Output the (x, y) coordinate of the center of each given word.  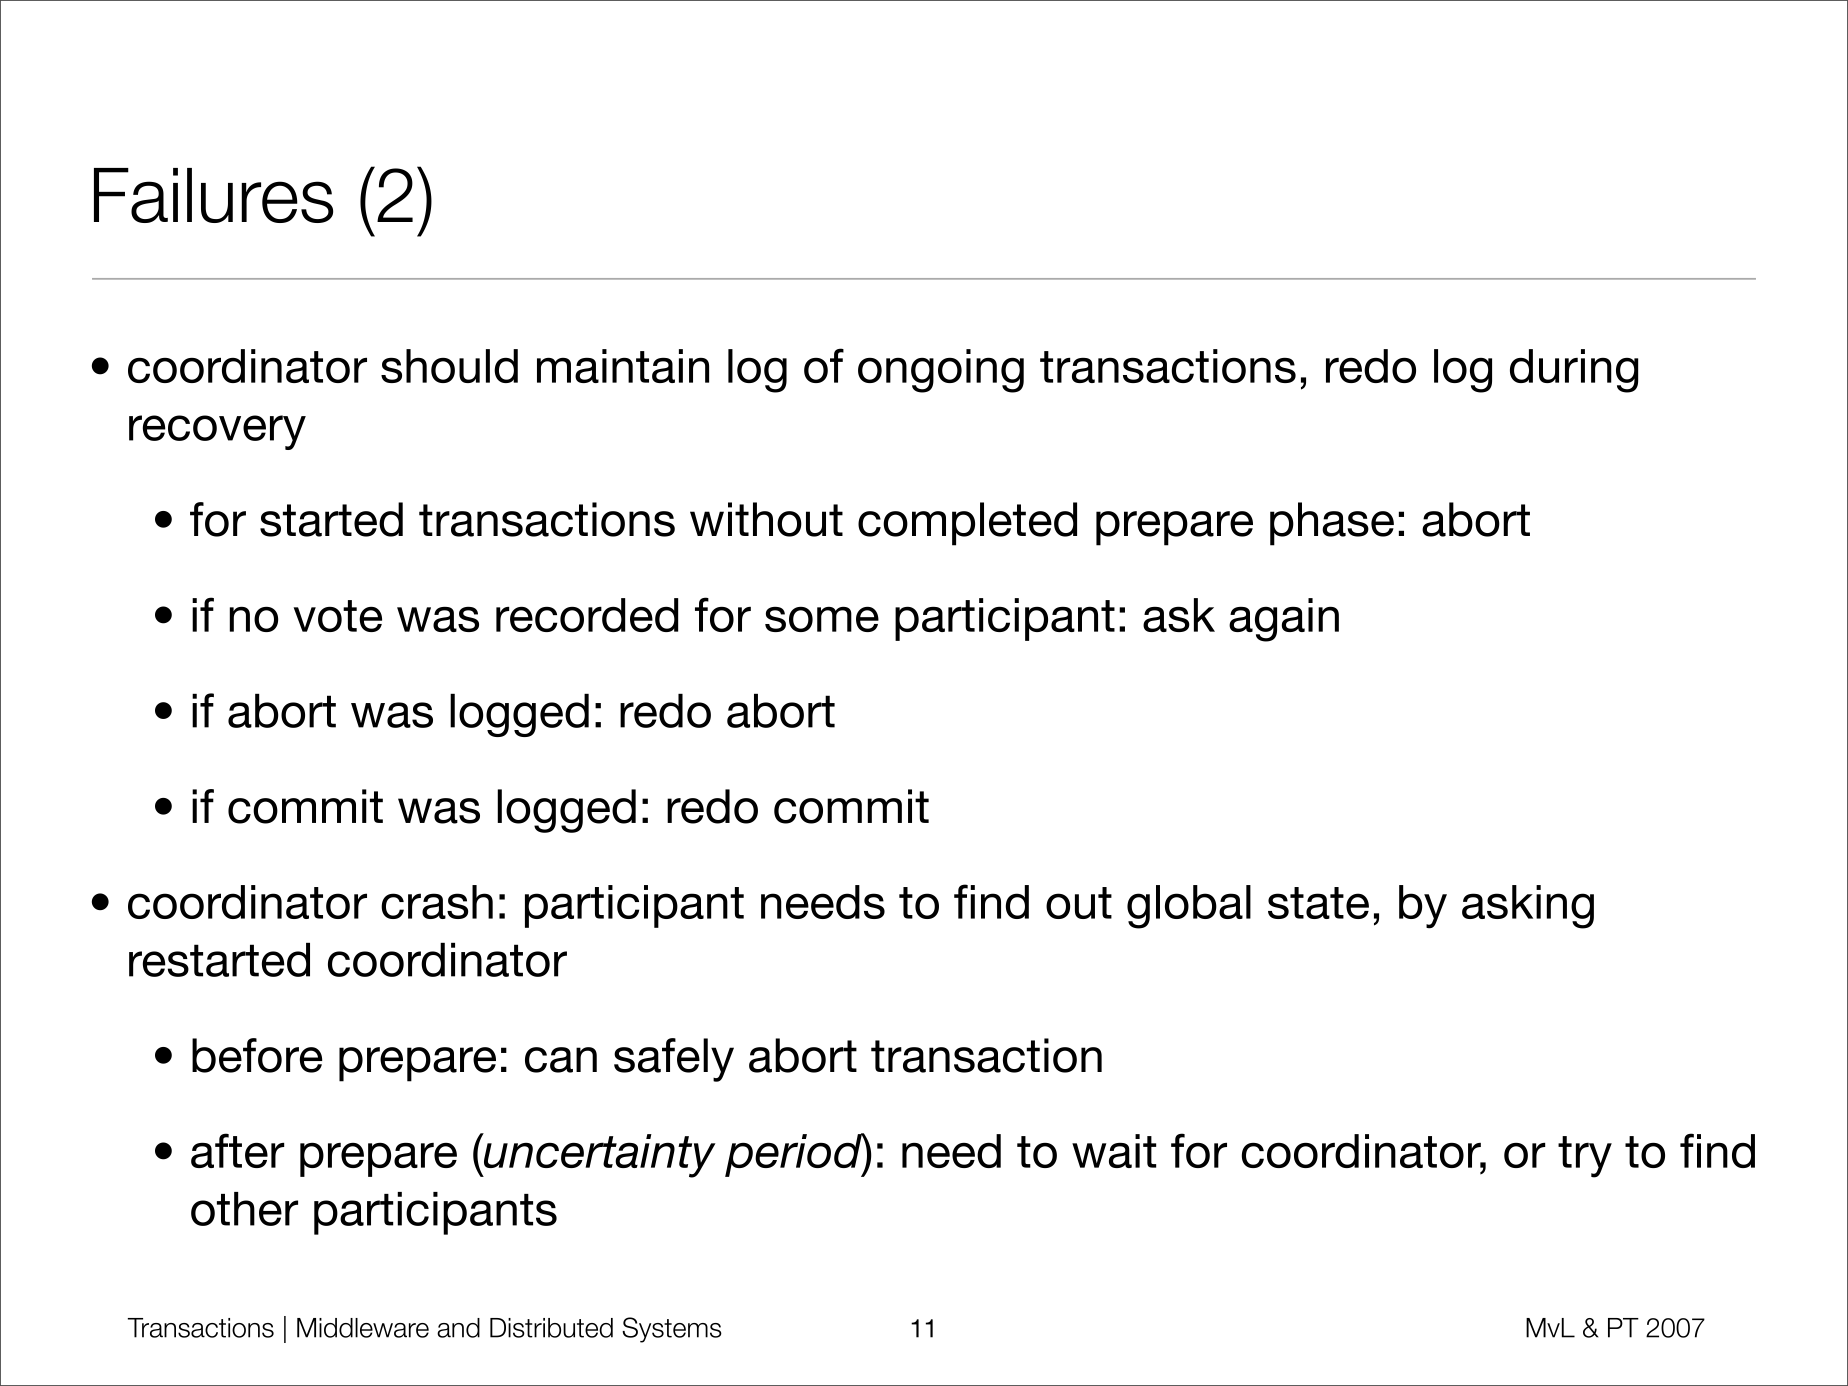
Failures (213, 195)
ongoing (941, 371)
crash (437, 902)
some (822, 619)
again (1284, 620)
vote (338, 616)
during (1574, 371)
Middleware (363, 1328)
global (1189, 907)
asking (1528, 907)
